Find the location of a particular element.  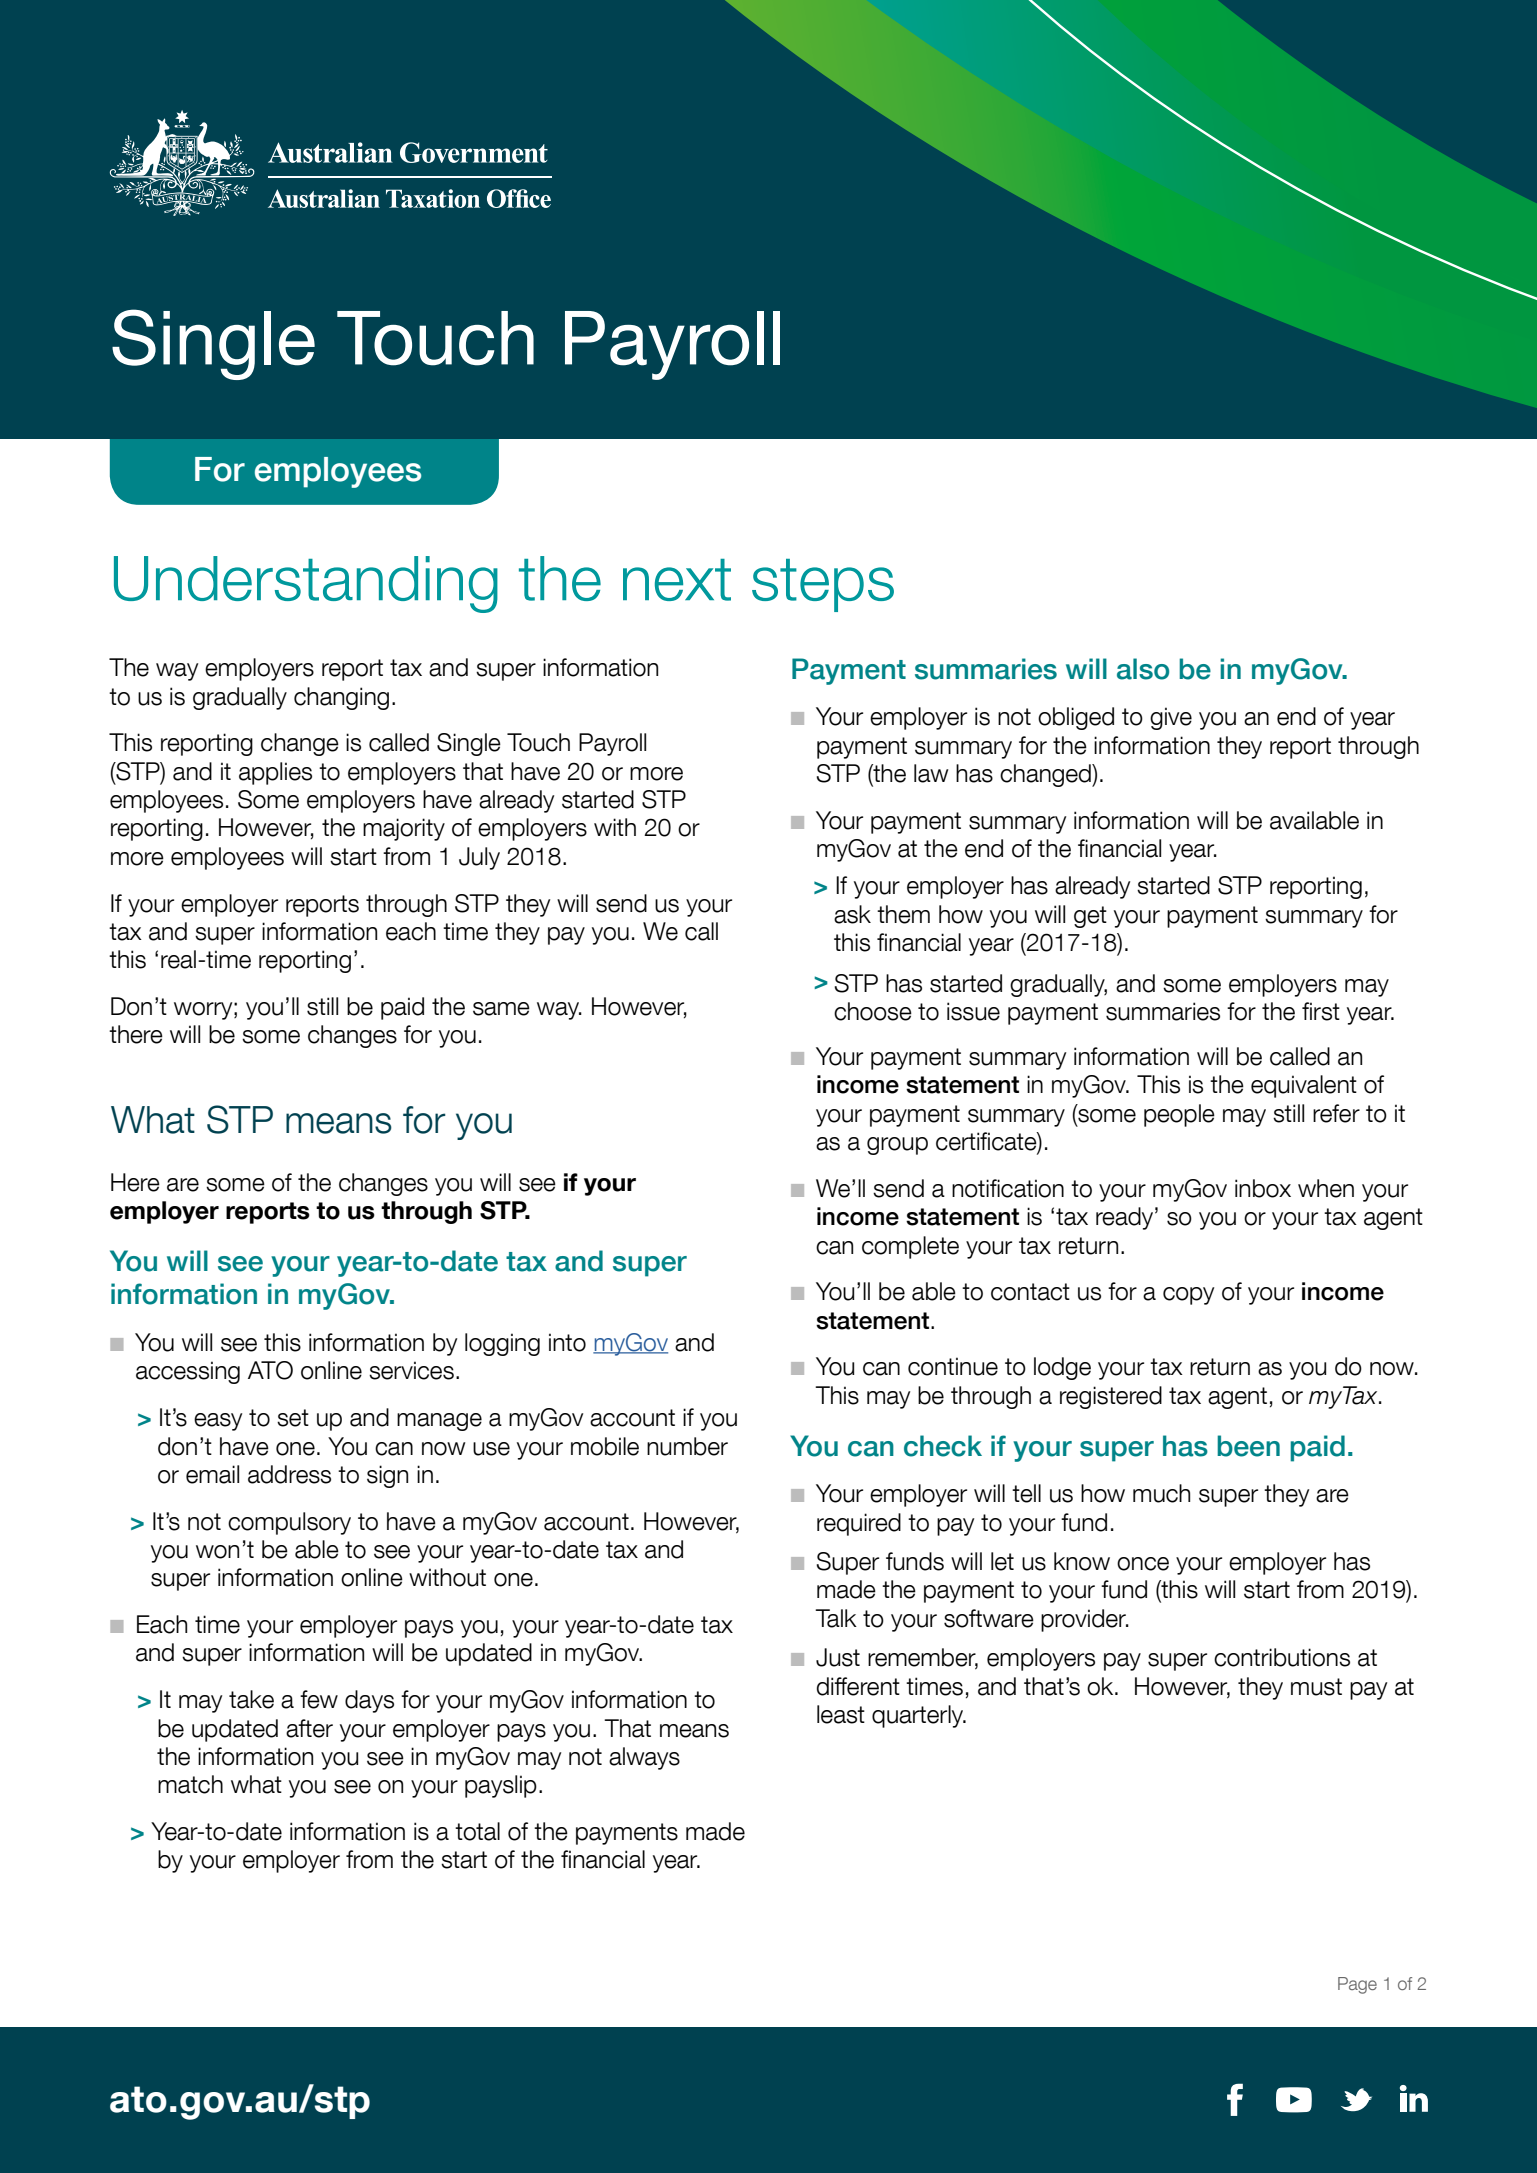

Understanding is located at coordinates (306, 584).
